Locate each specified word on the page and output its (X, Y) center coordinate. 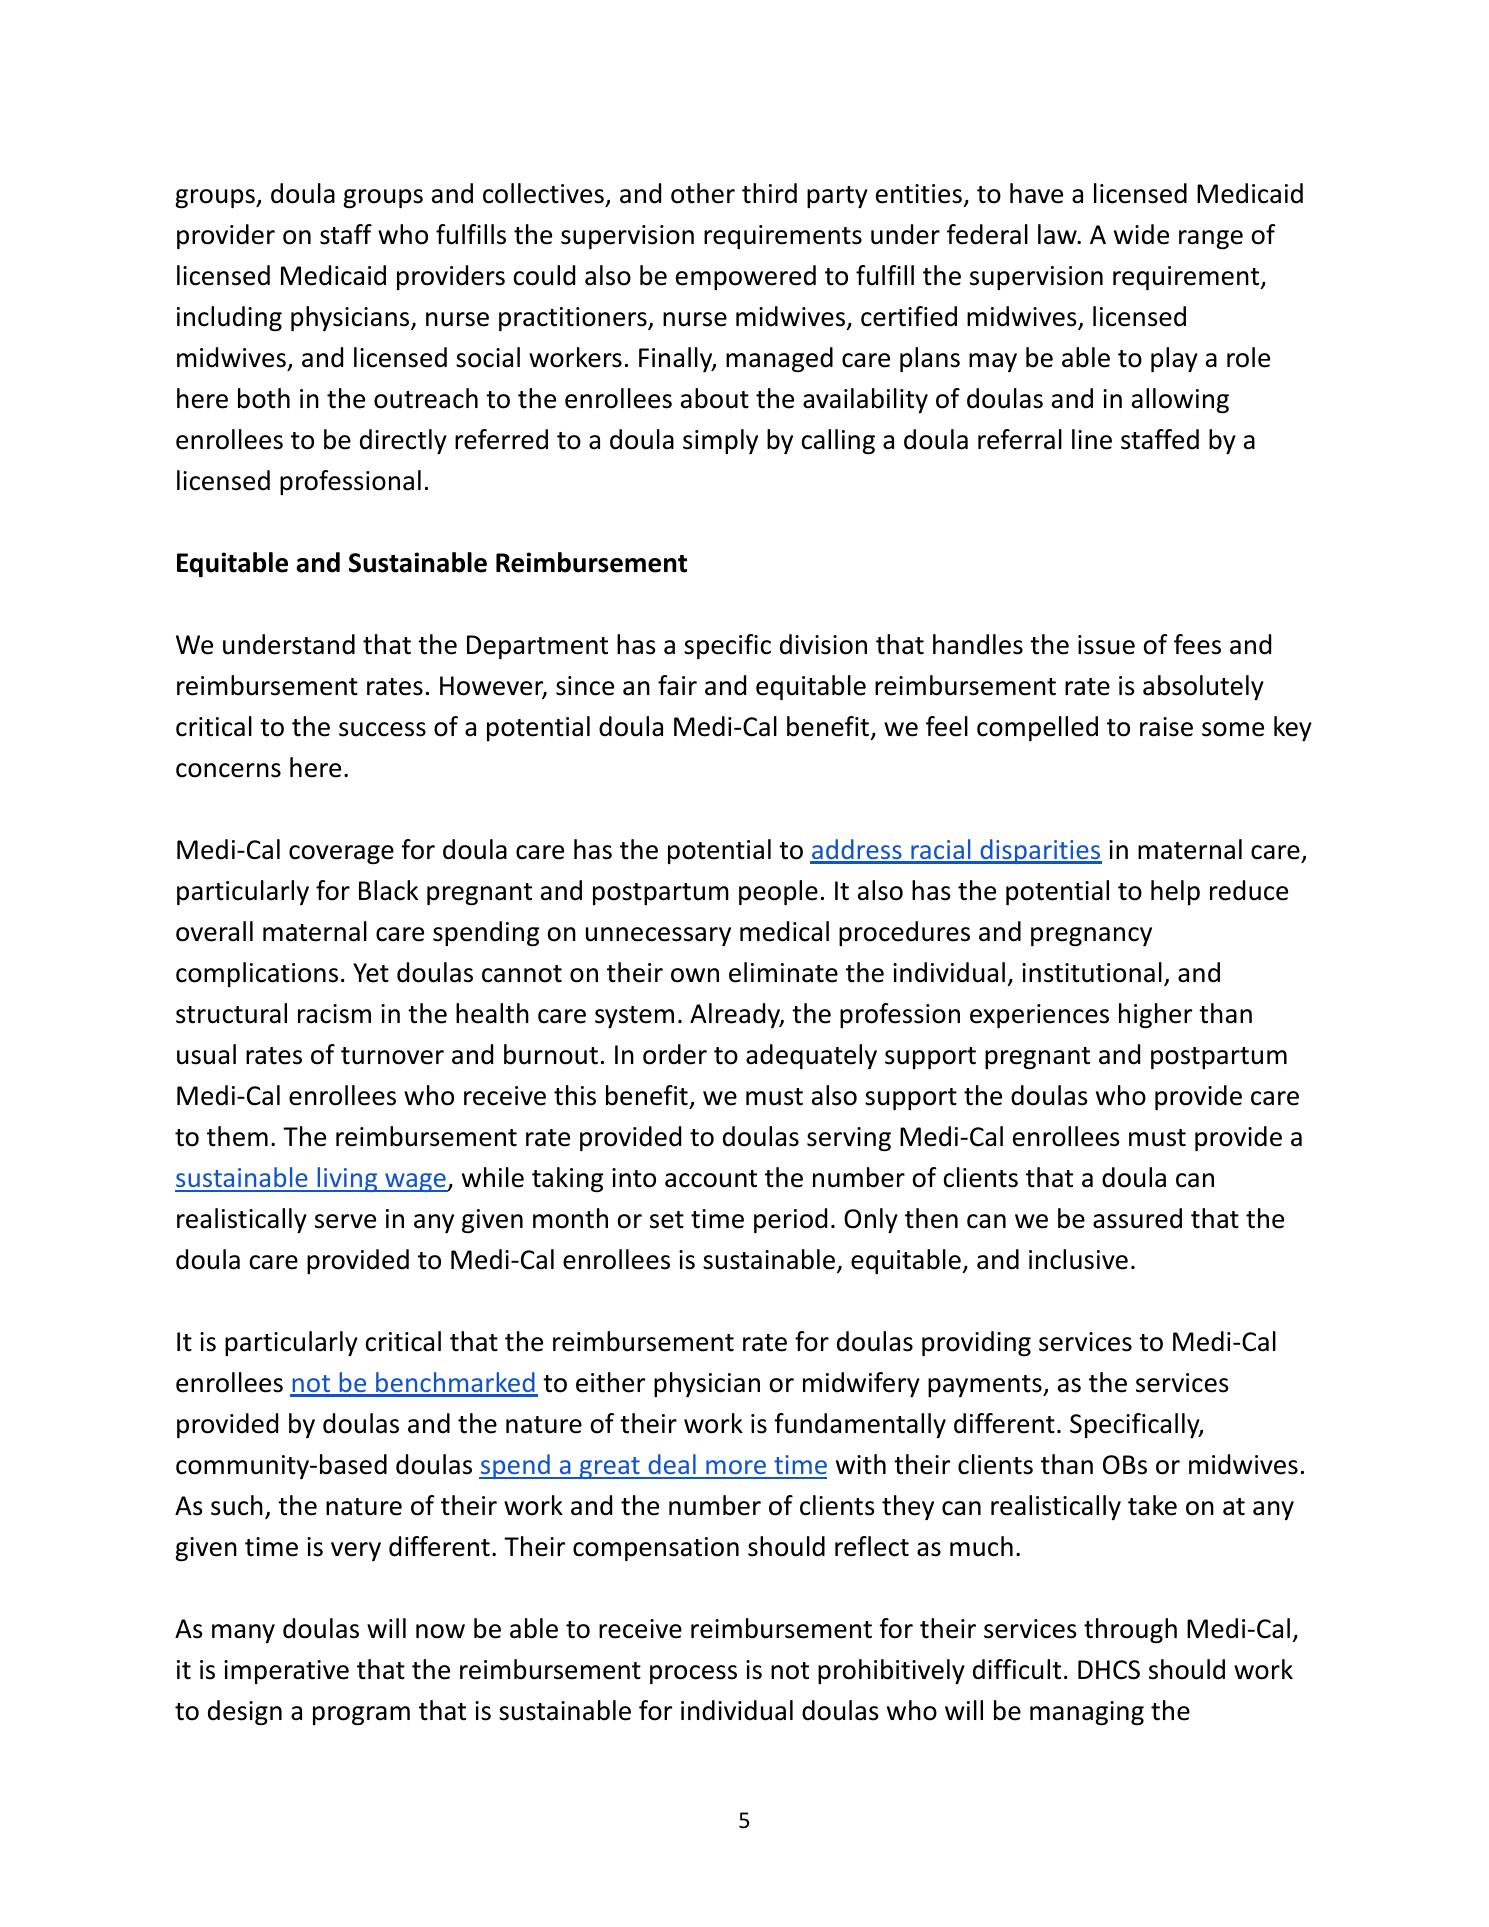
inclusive (1078, 1259)
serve (345, 1221)
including (229, 318)
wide (1141, 234)
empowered (746, 277)
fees (1197, 644)
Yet (371, 973)
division (823, 644)
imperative (286, 1672)
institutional (1092, 972)
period (790, 1220)
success (382, 729)
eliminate (783, 972)
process (693, 1674)
